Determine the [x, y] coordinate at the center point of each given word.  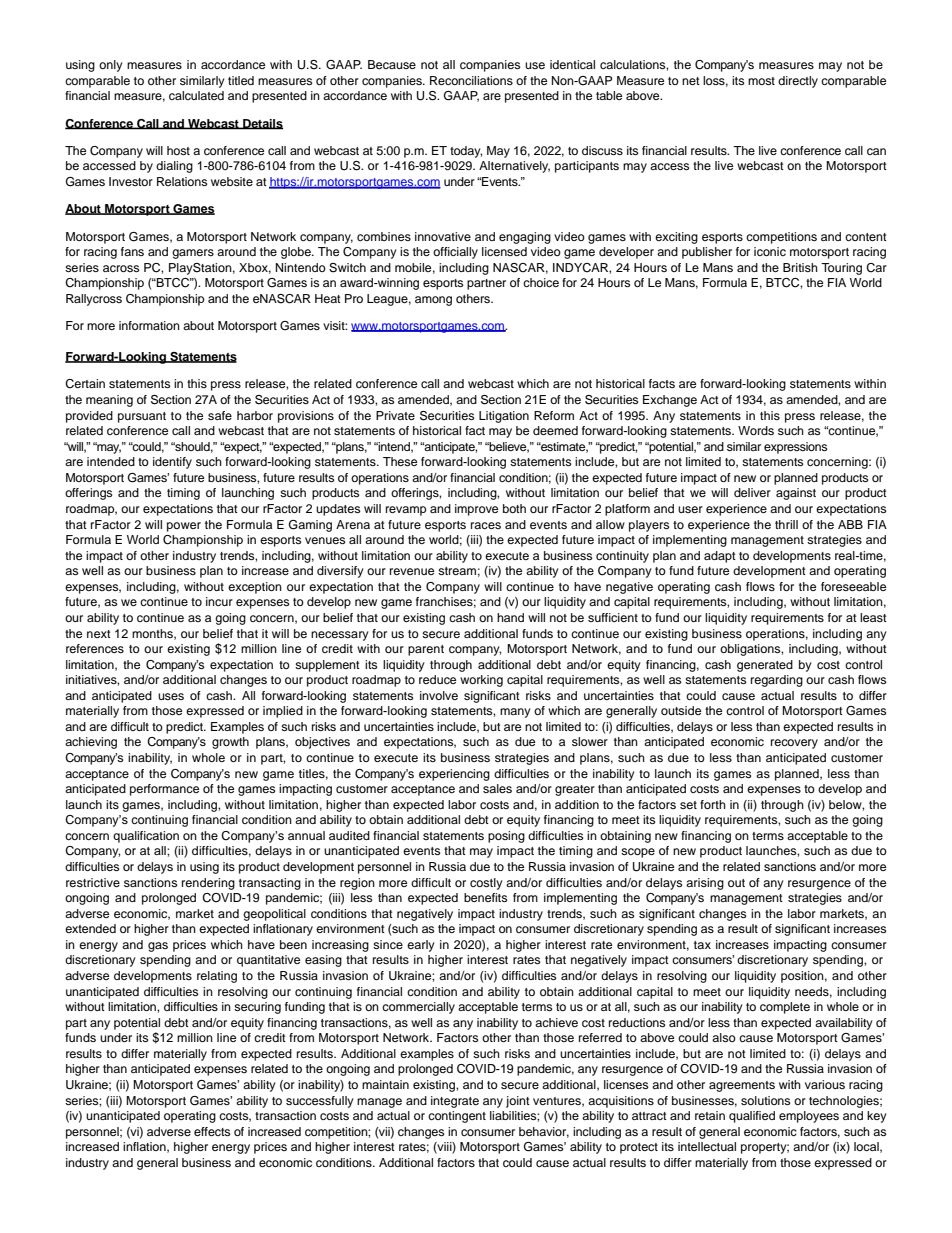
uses [171, 696]
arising [705, 884]
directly [798, 82]
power [184, 527]
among [433, 301]
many [515, 713]
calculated [196, 95]
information [149, 325]
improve [476, 510]
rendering [208, 884]
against [796, 494]
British [800, 267]
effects [212, 1131]
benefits [485, 897]
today [466, 152]
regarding [777, 681]
